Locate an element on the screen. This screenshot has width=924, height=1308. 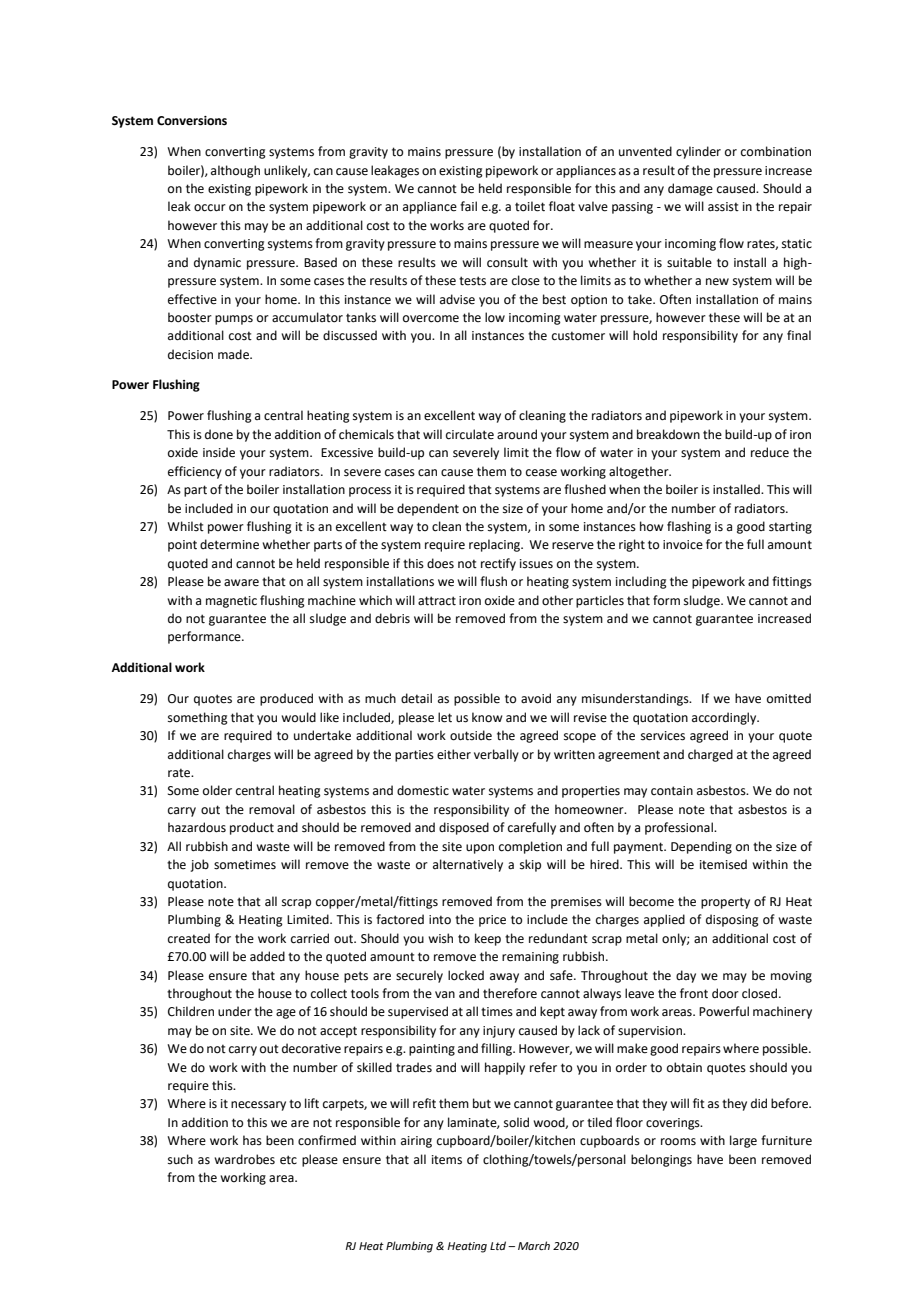
replacing is located at coordinates (496, 545).
